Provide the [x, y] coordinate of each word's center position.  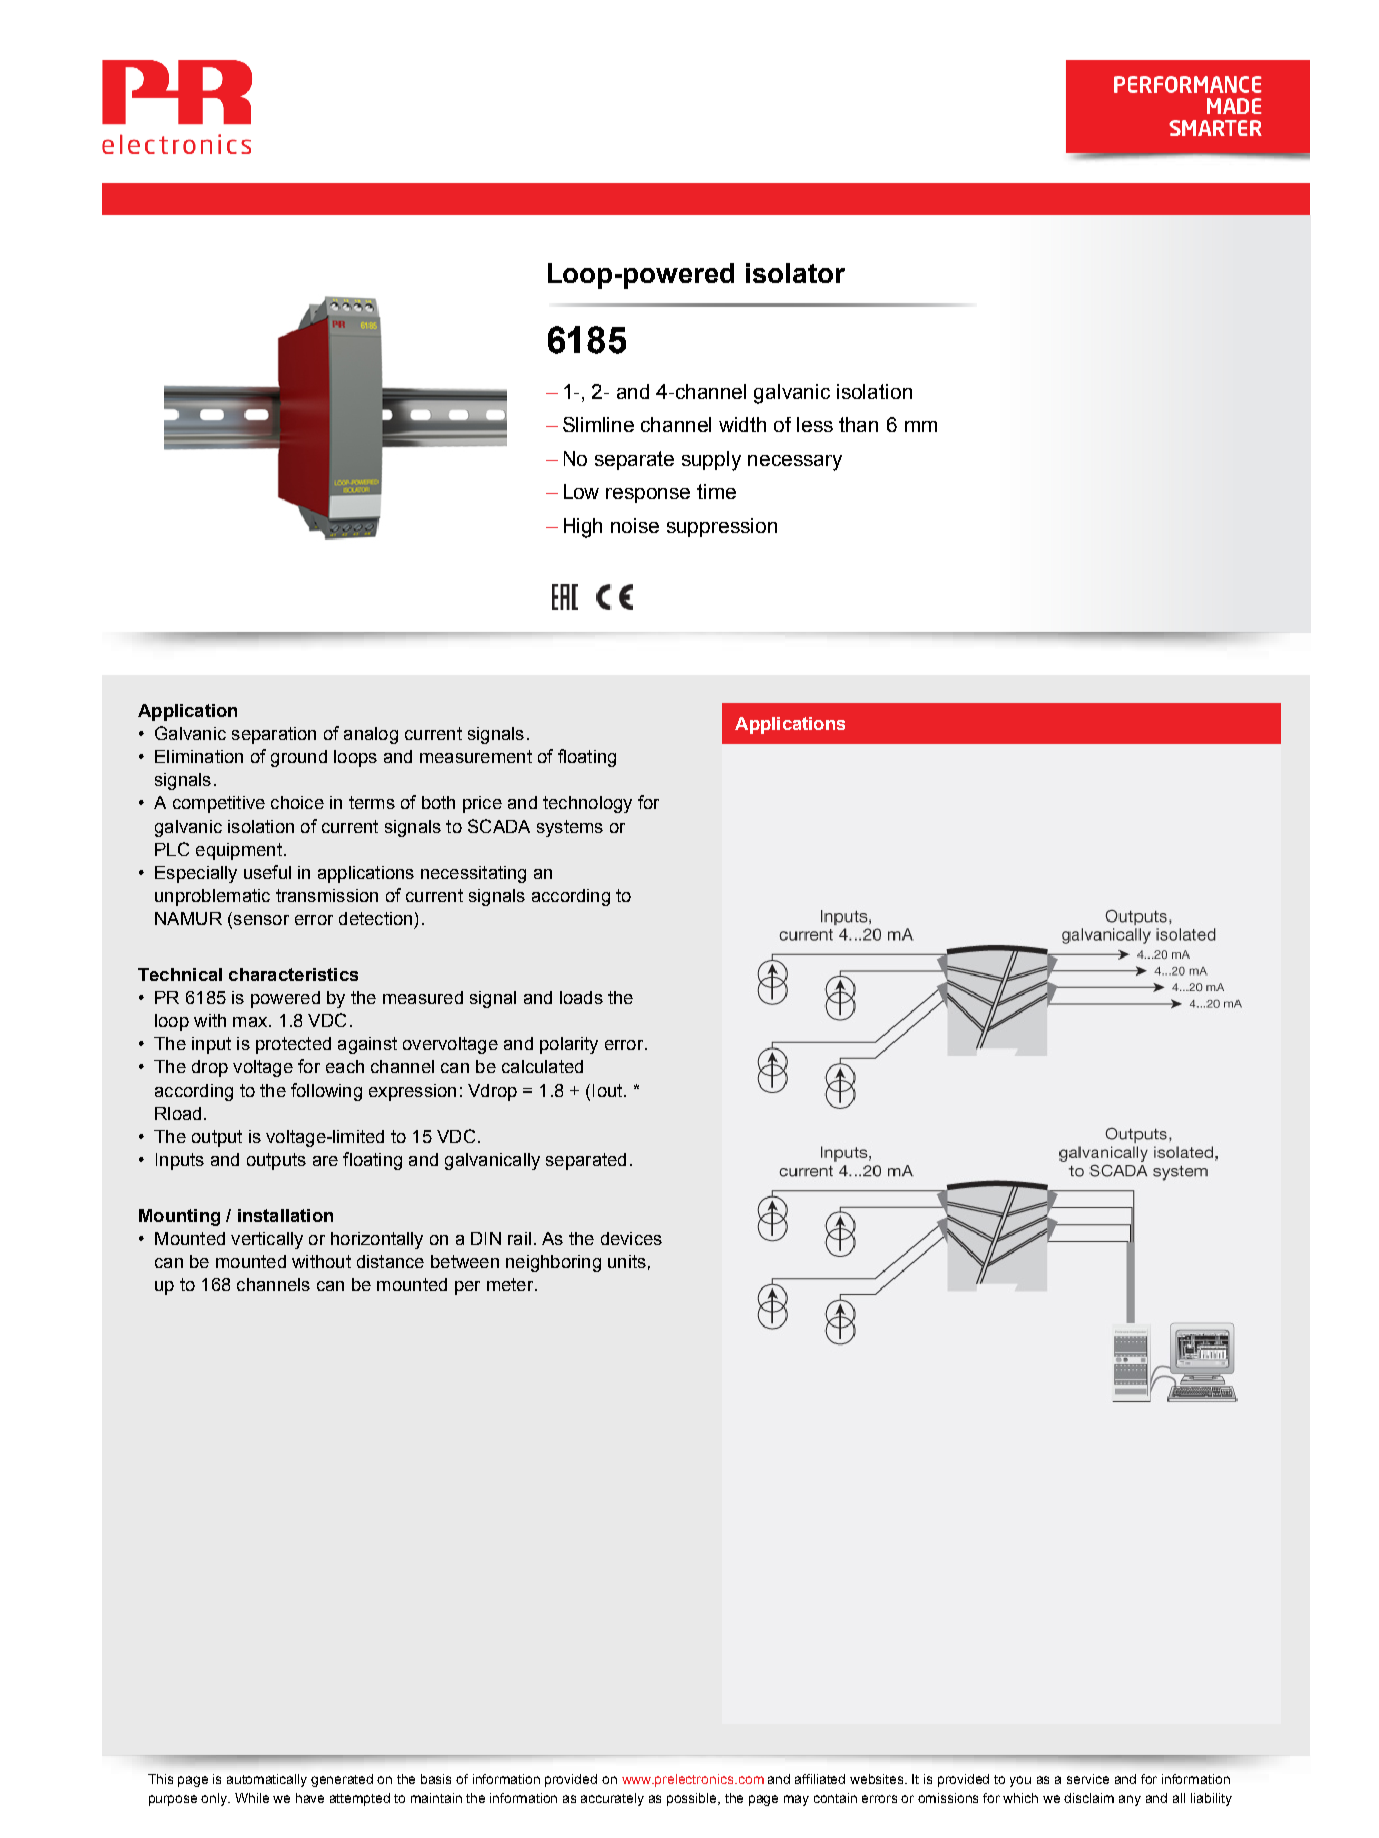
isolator [795, 273]
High [583, 528]
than [858, 424]
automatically [267, 1780]
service [1088, 1779]
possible [693, 1799]
